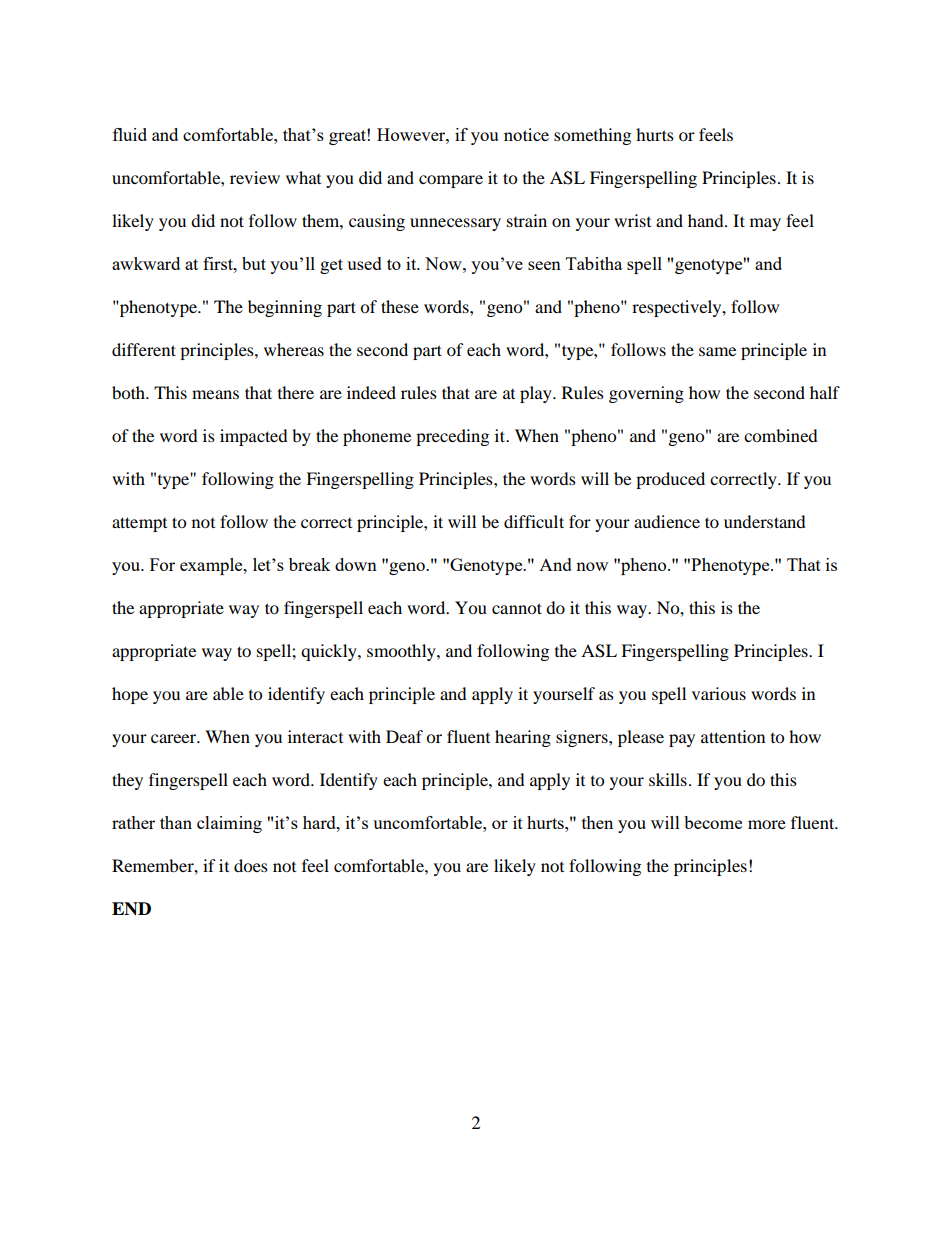 The width and height of the image is (952, 1233). What do you see at coordinates (707, 220) in the image?
I see `hand` at bounding box center [707, 220].
